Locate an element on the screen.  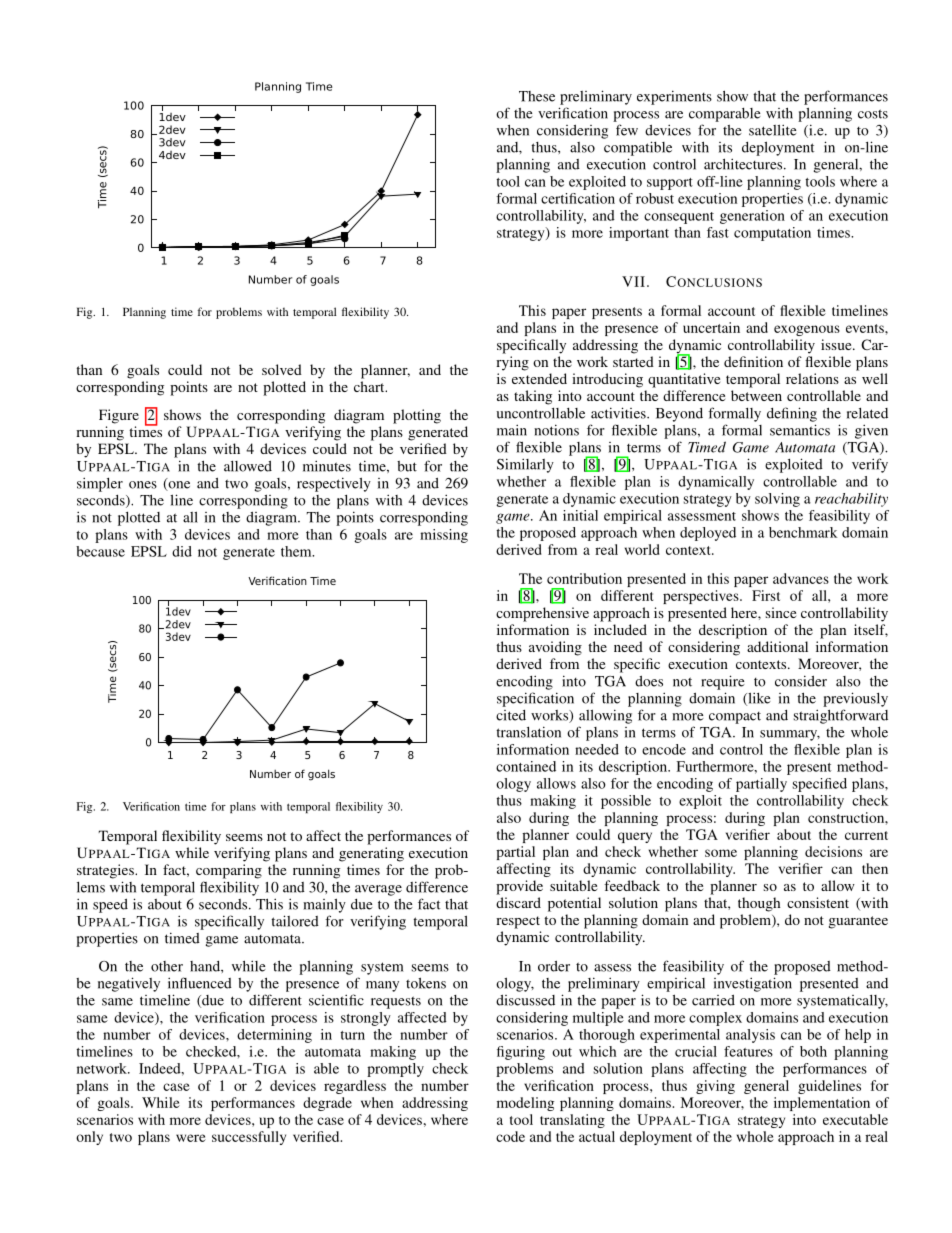
extended is located at coordinates (539, 378).
